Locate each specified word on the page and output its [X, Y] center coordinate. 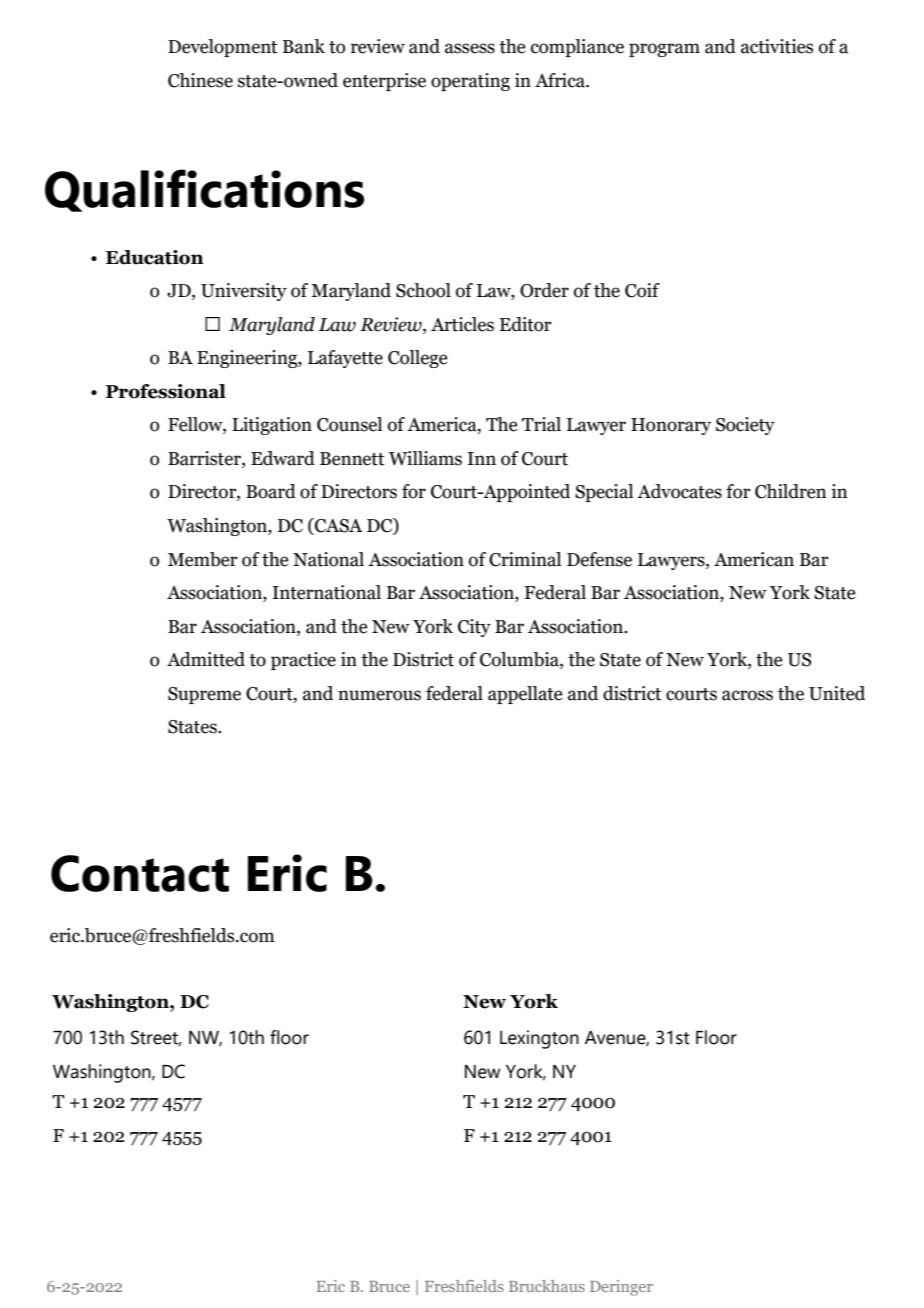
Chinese [200, 80]
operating [470, 82]
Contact [140, 873]
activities [777, 46]
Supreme [204, 695]
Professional [166, 391]
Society [745, 426]
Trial [541, 424]
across [747, 695]
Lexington [539, 1039]
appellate [525, 695]
